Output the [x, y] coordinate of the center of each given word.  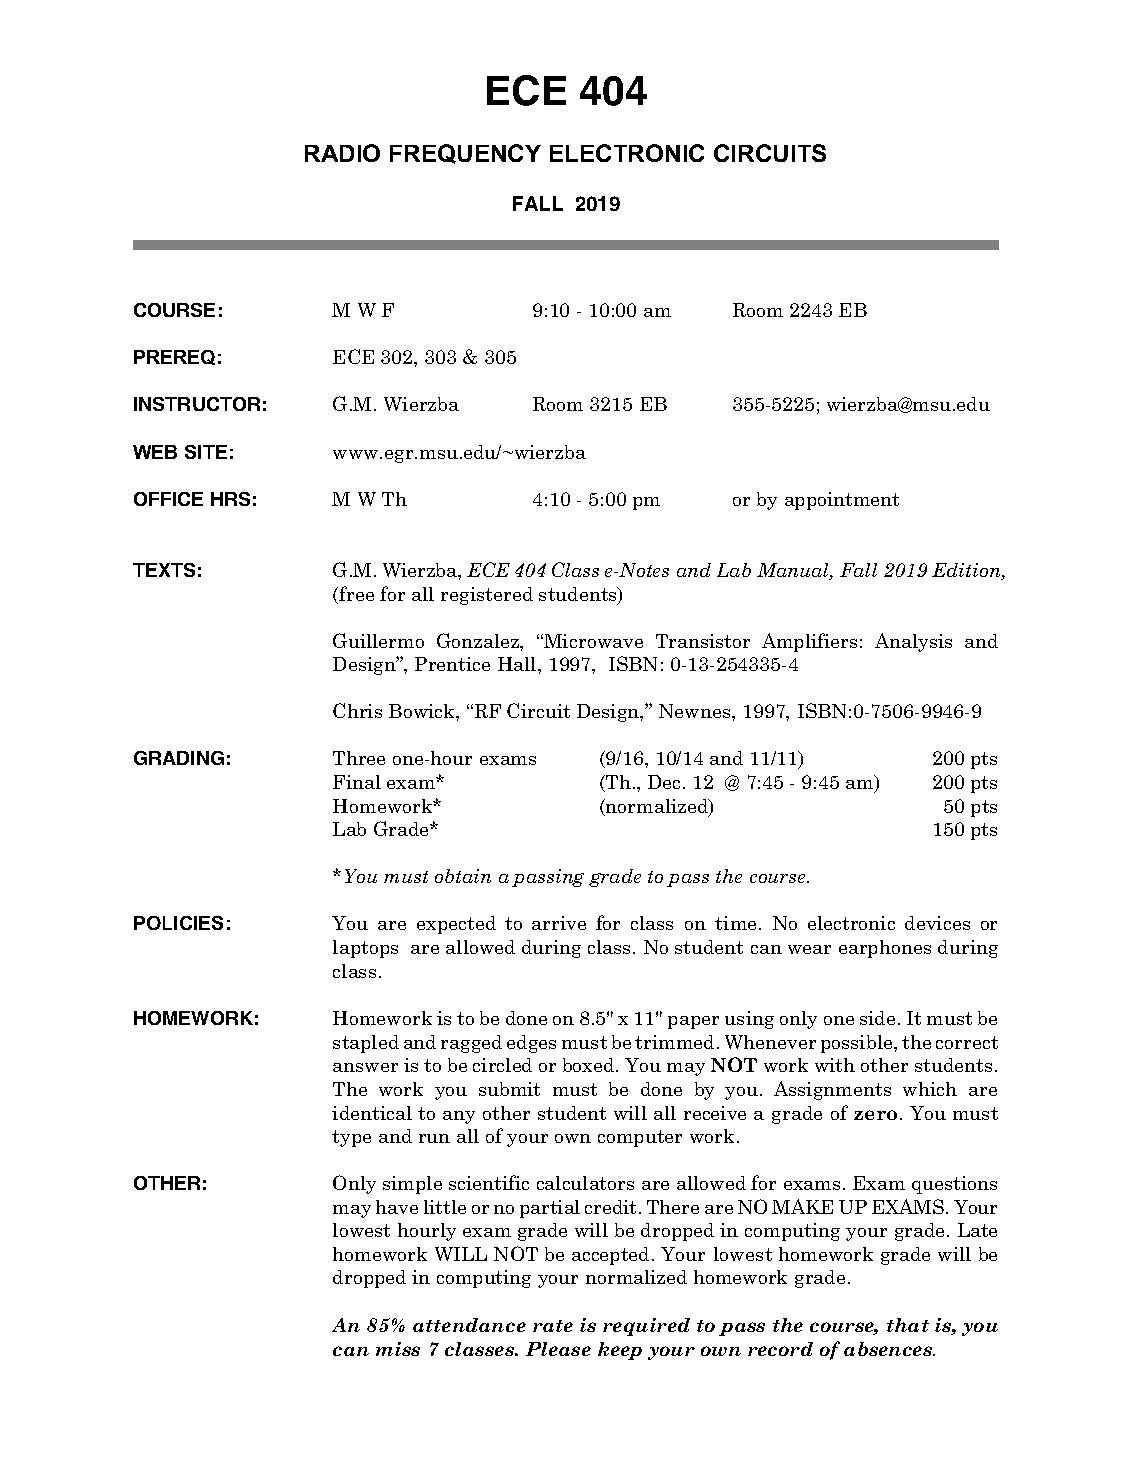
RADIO [342, 153]
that [908, 1325]
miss [398, 1349]
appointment [842, 501]
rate [553, 1326]
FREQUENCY [465, 154]
